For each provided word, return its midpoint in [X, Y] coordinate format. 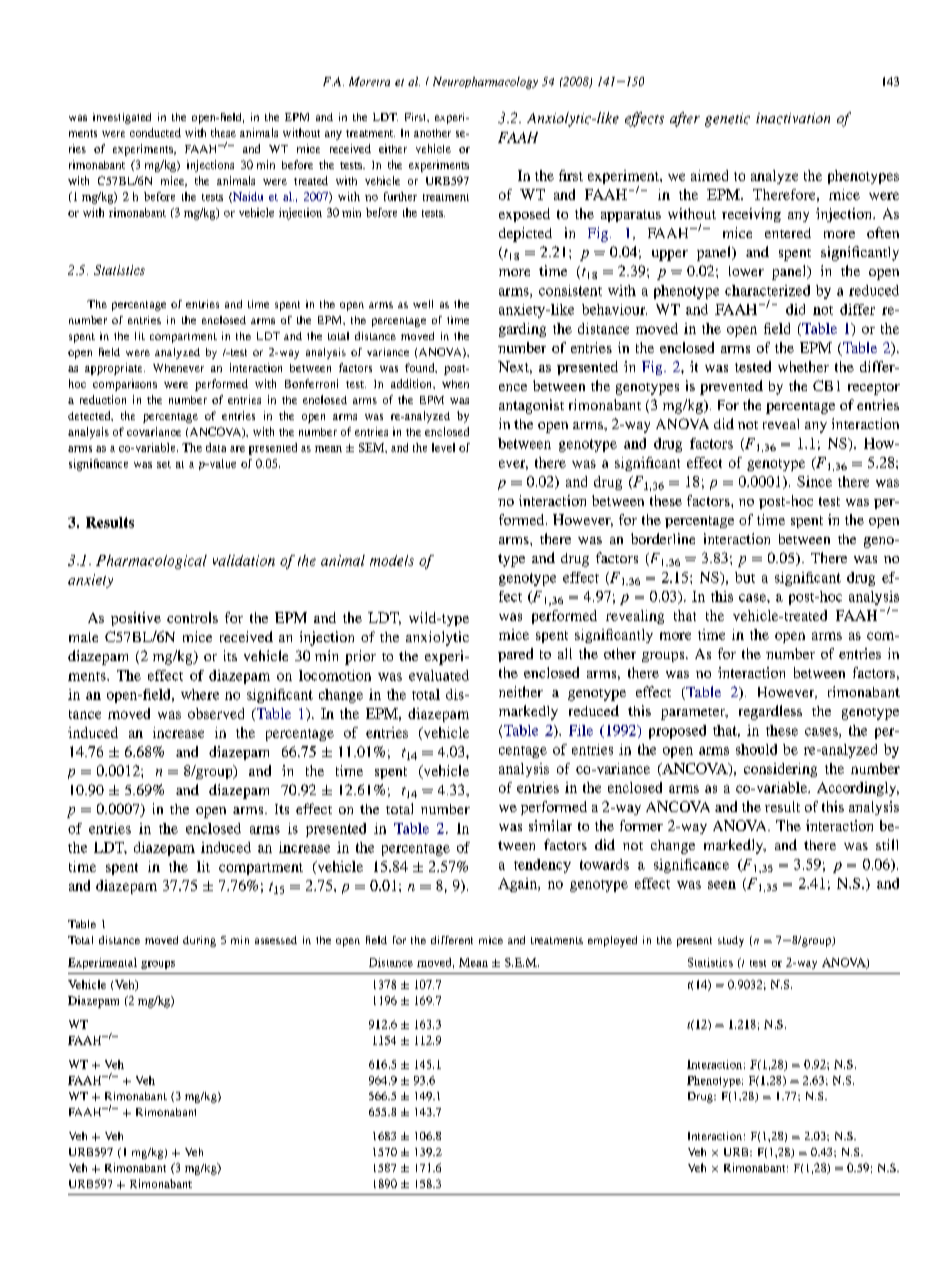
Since [814, 481]
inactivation [793, 118]
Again [518, 885]
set [164, 464]
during [199, 941]
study [731, 941]
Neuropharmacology [485, 83]
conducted [155, 132]
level [443, 447]
